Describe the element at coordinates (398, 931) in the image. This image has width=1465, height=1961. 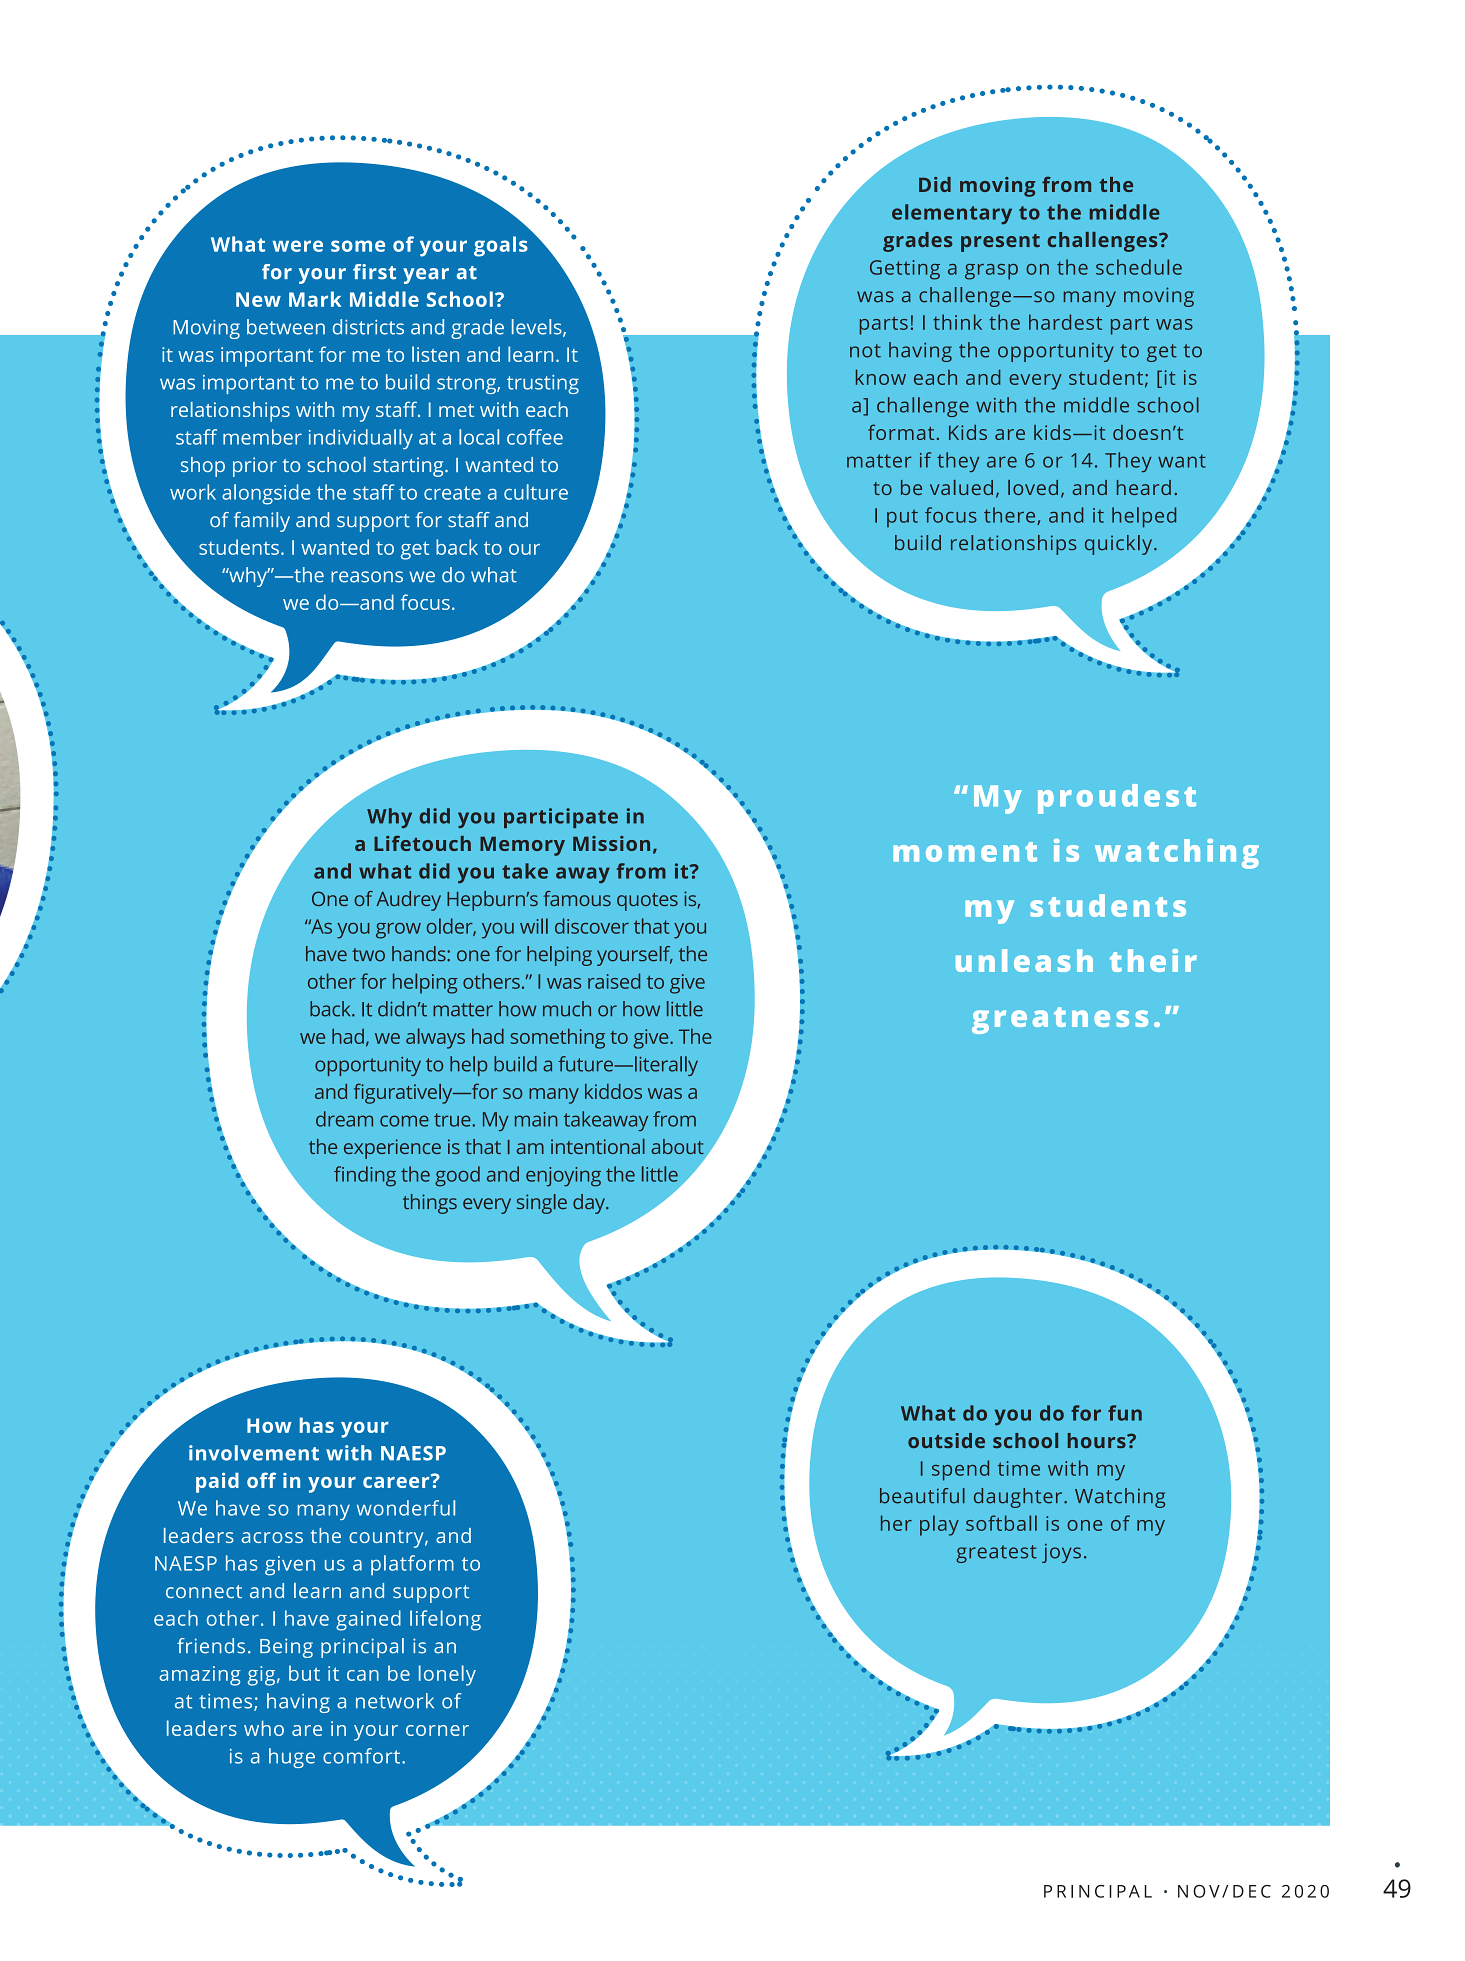
I see `grow` at that location.
